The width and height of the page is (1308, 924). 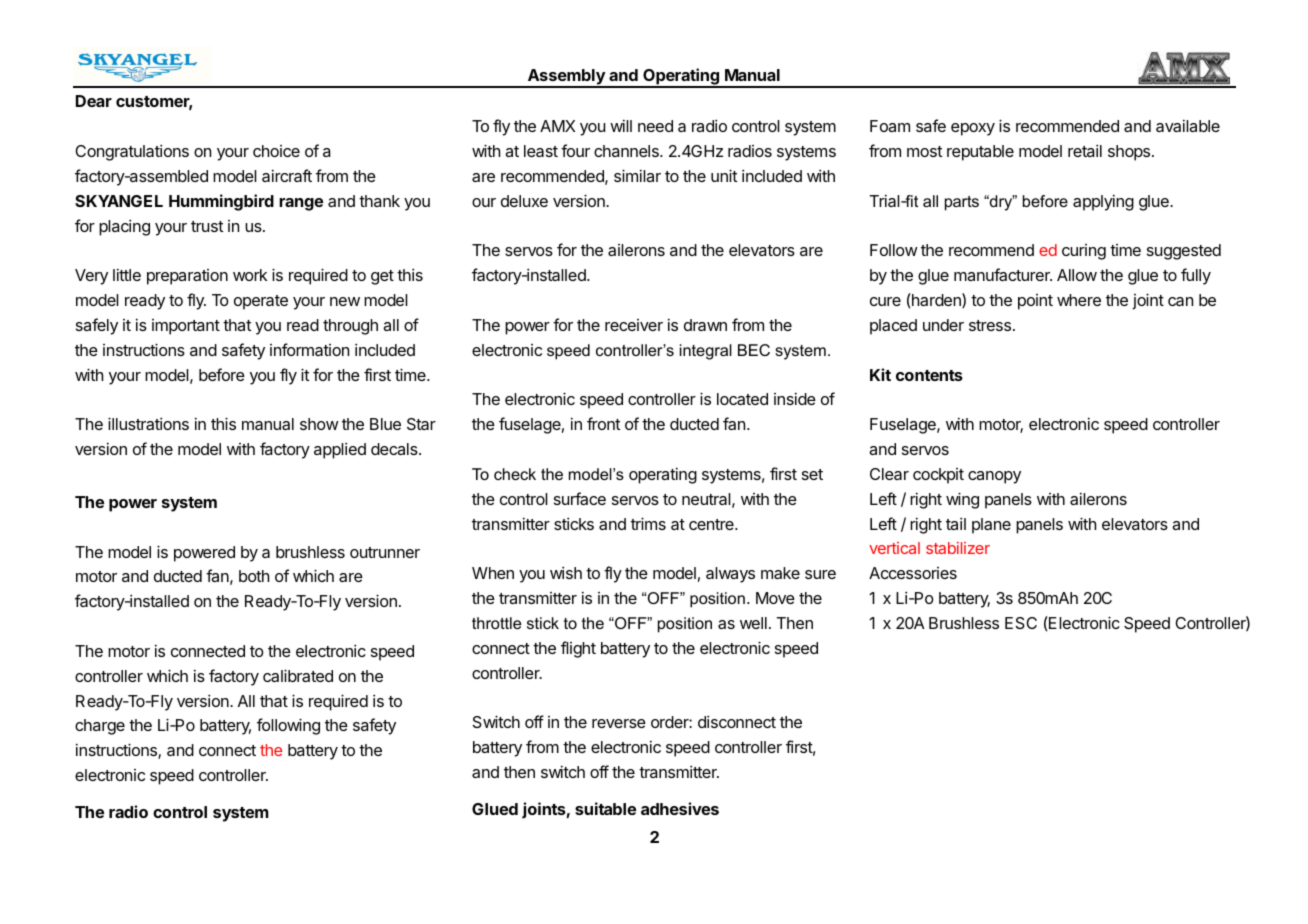 I want to click on charge, so click(x=100, y=727).
